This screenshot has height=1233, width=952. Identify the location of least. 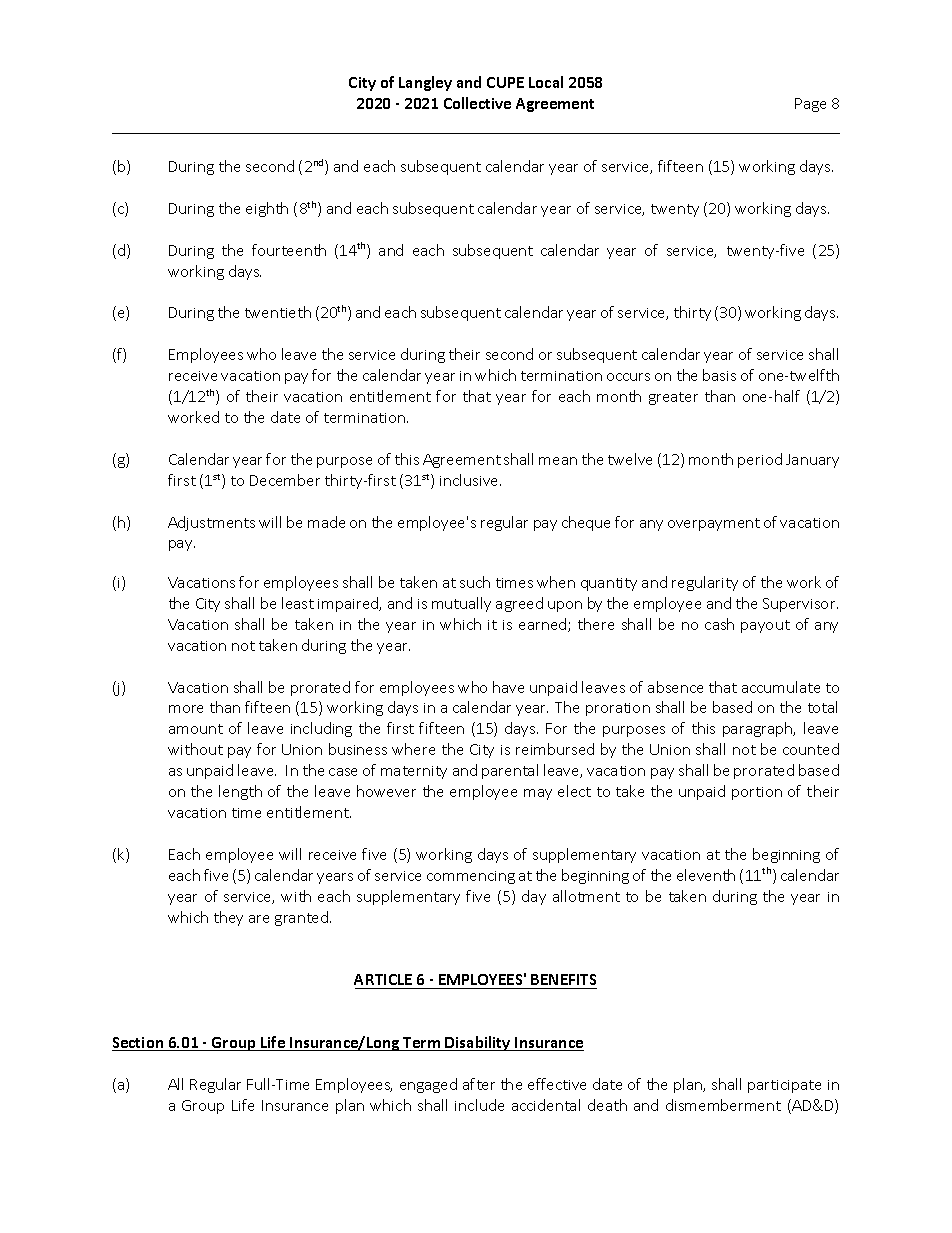
(298, 603).
